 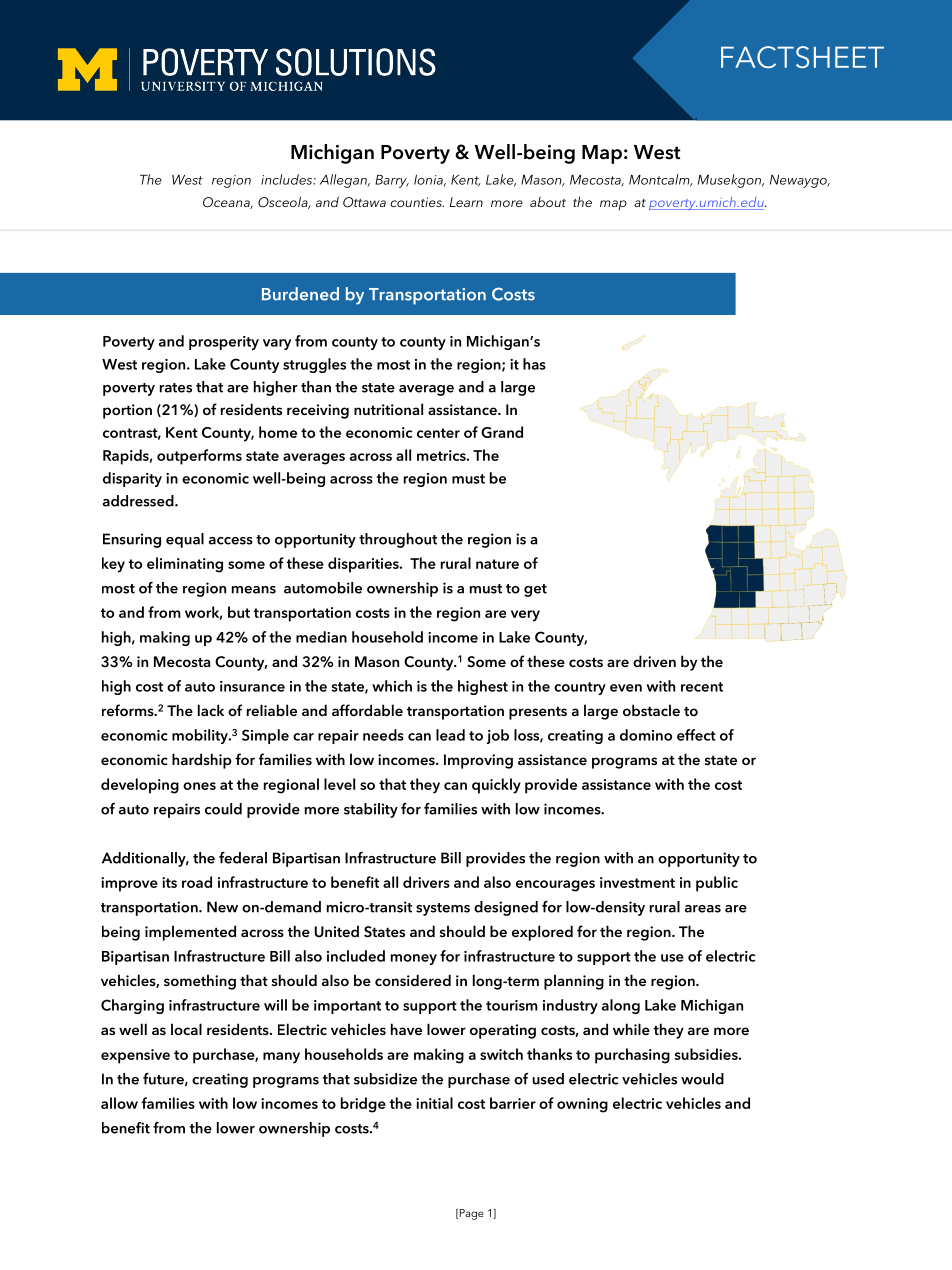 I want to click on expensive, so click(x=135, y=1056).
